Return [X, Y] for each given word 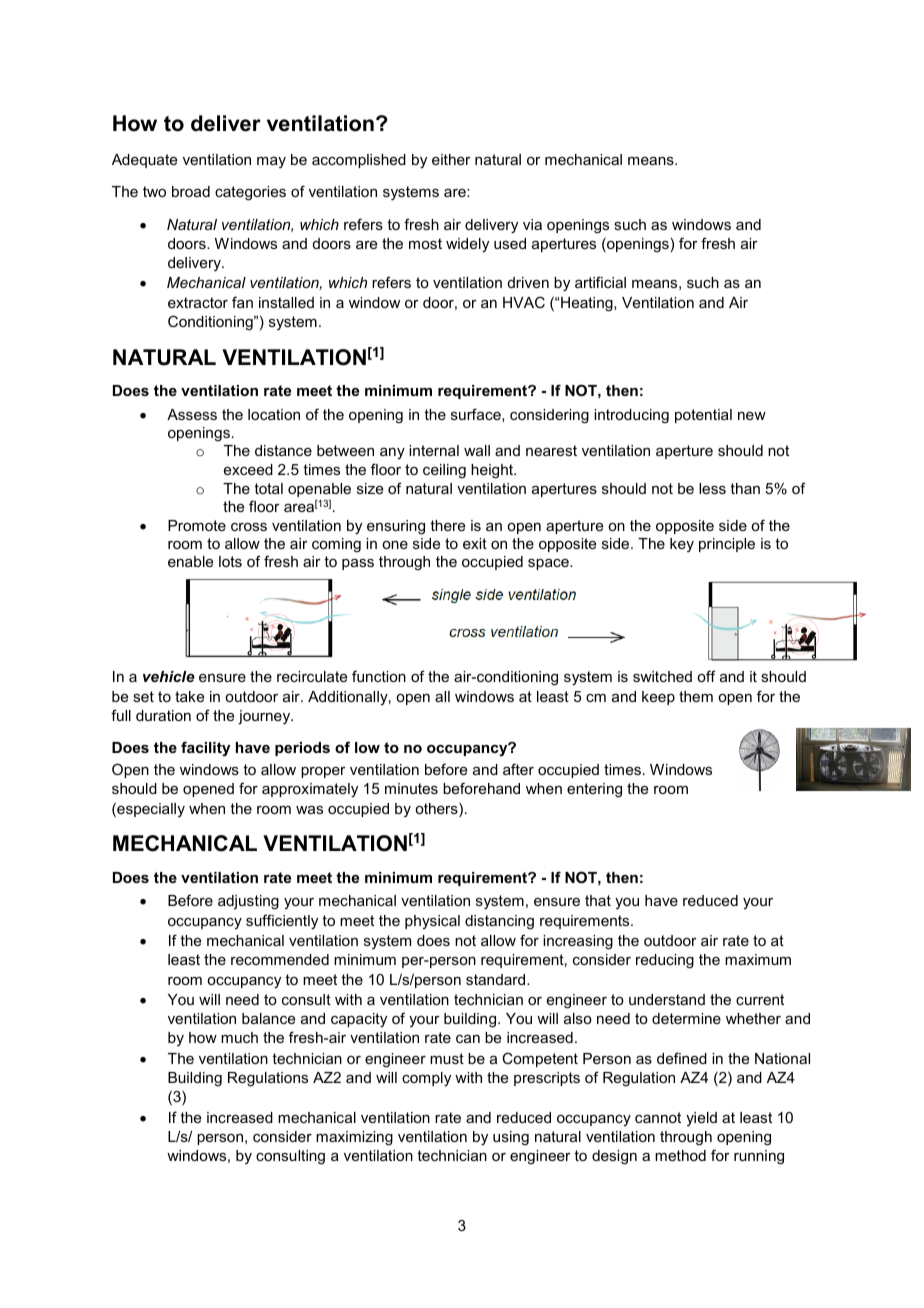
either [451, 159]
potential [703, 416]
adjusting [248, 902]
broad [191, 191]
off [706, 676]
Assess [192, 414]
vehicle [169, 676]
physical [432, 922]
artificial [600, 282]
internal [434, 450]
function [379, 676]
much [239, 1037]
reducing [665, 961]
